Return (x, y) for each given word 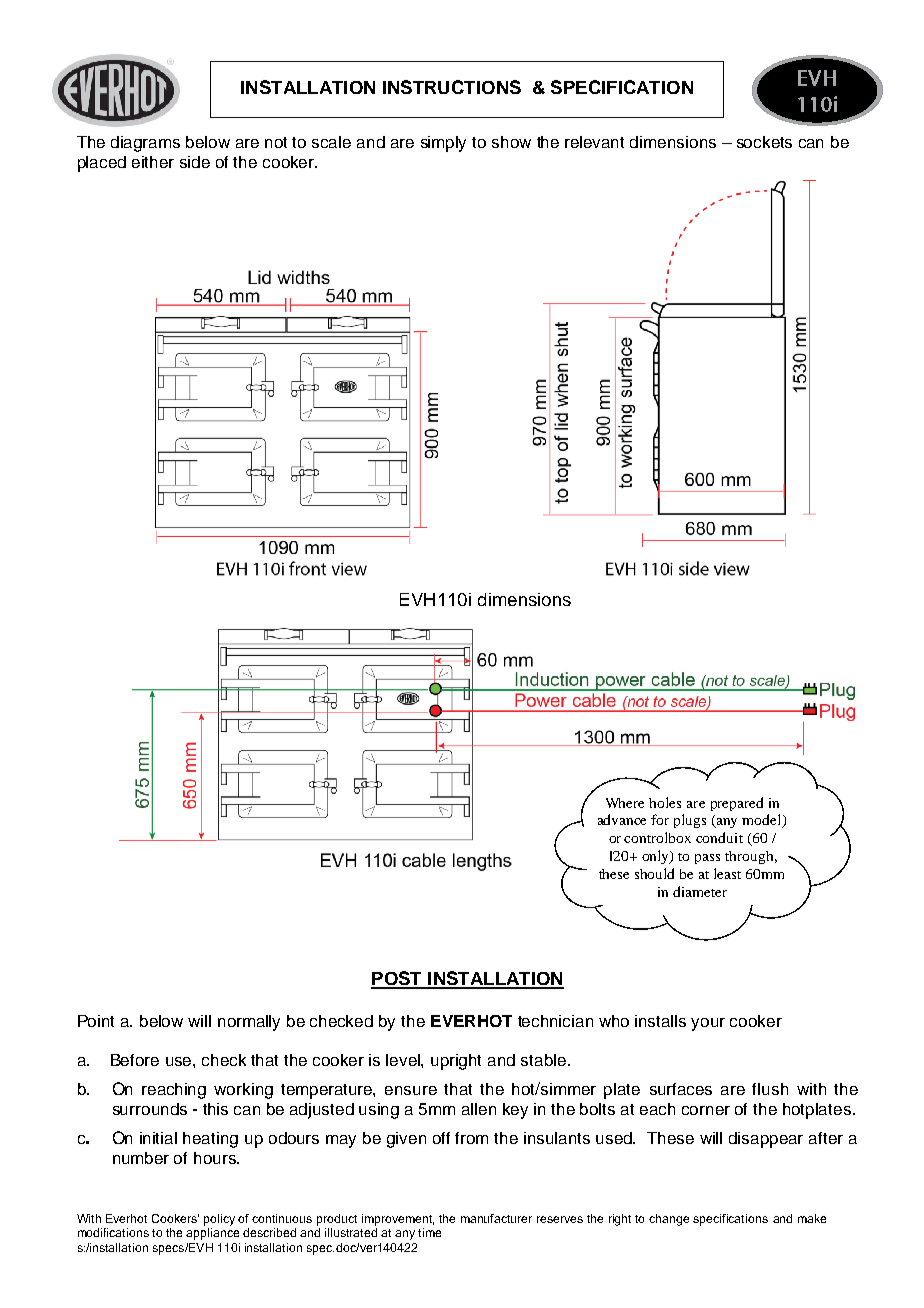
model (763, 821)
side (195, 162)
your (708, 1024)
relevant (594, 142)
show (511, 142)
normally (249, 1023)
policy (219, 1220)
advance (622, 819)
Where (625, 803)
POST (397, 979)
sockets (764, 142)
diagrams (145, 144)
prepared (737, 804)
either (153, 162)
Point (96, 1021)
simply (443, 144)
